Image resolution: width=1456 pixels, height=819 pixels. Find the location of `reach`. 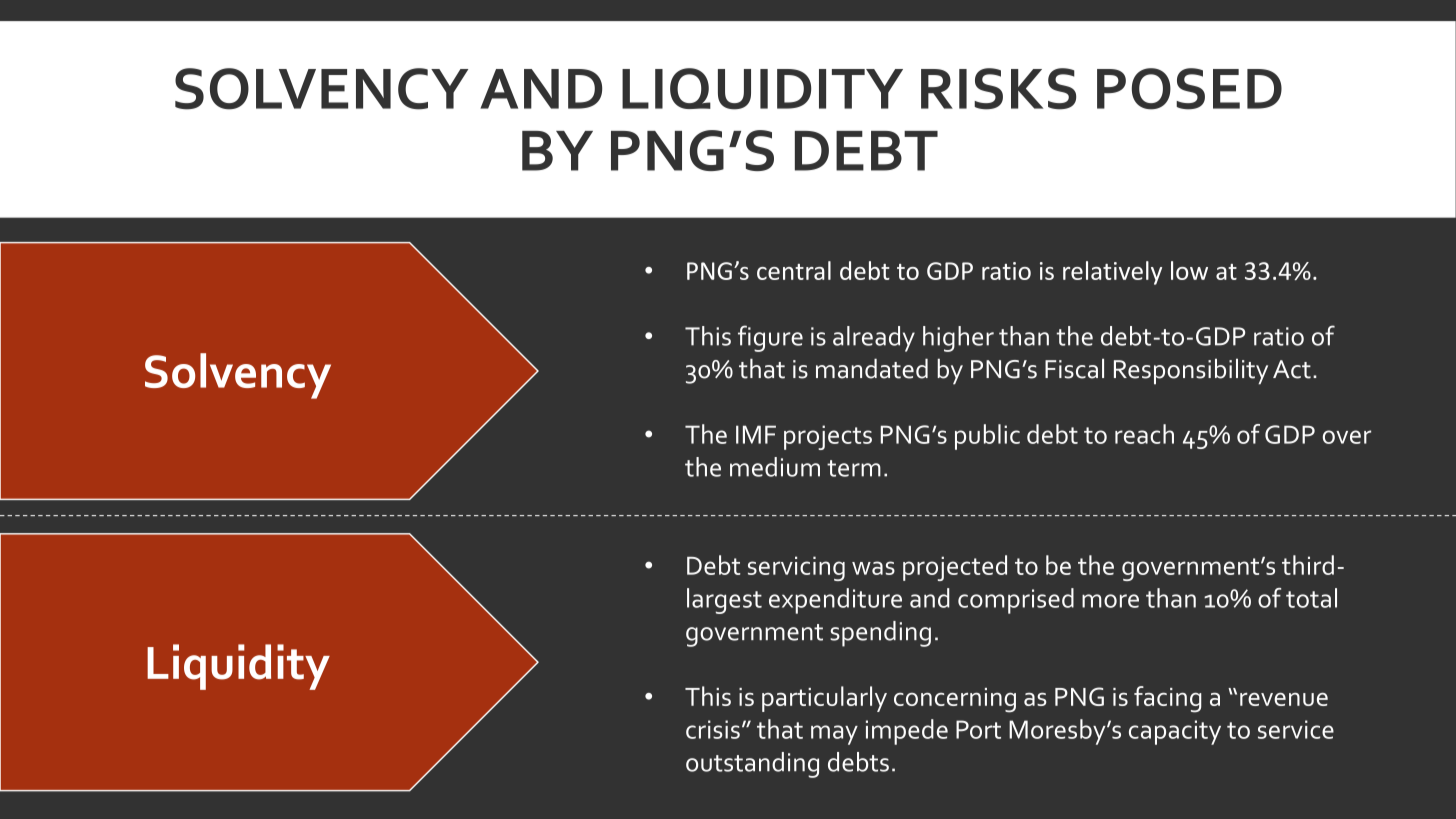

reach is located at coordinates (1144, 434).
